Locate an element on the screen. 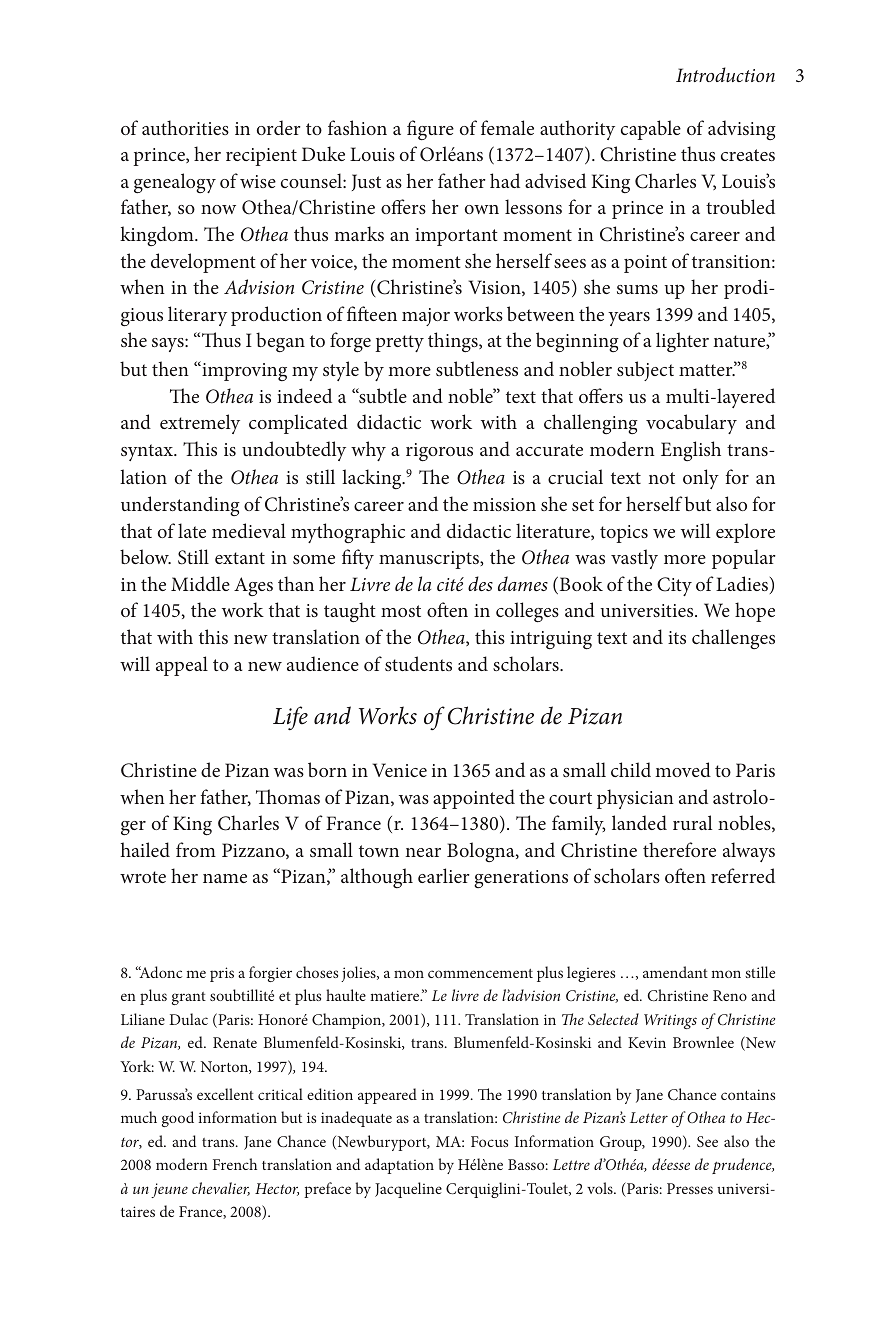 The width and height of the screenshot is (896, 1338). Focus is located at coordinates (489, 1141).
